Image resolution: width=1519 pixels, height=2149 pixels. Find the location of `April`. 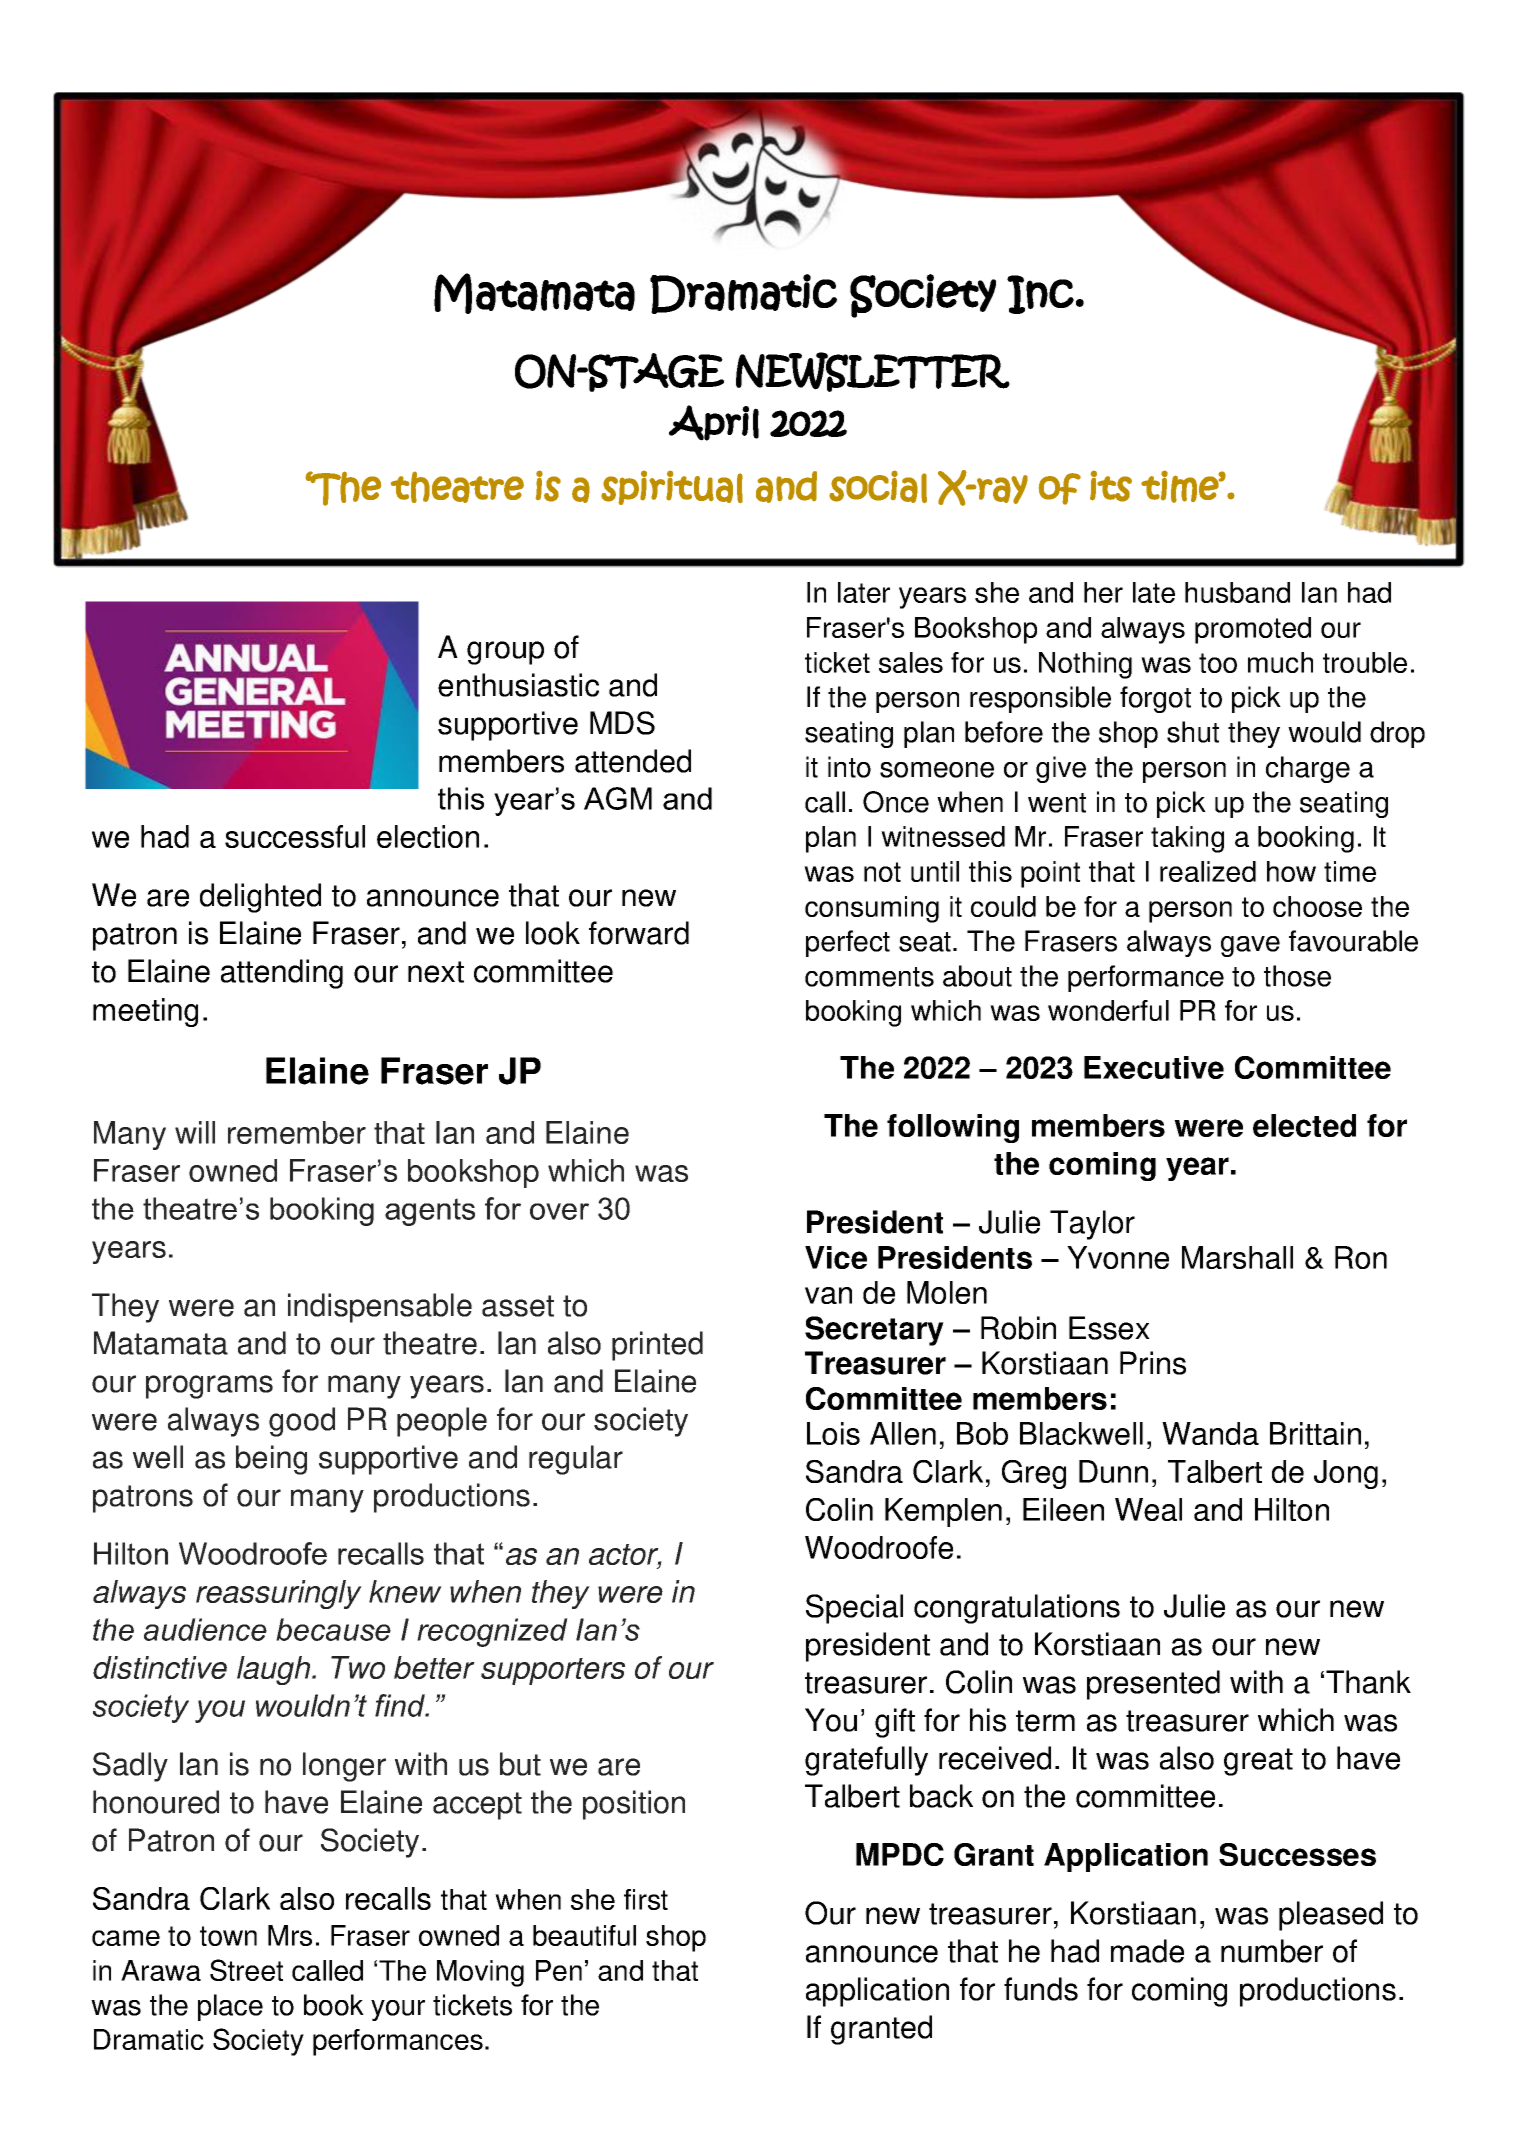

April is located at coordinates (714, 423).
